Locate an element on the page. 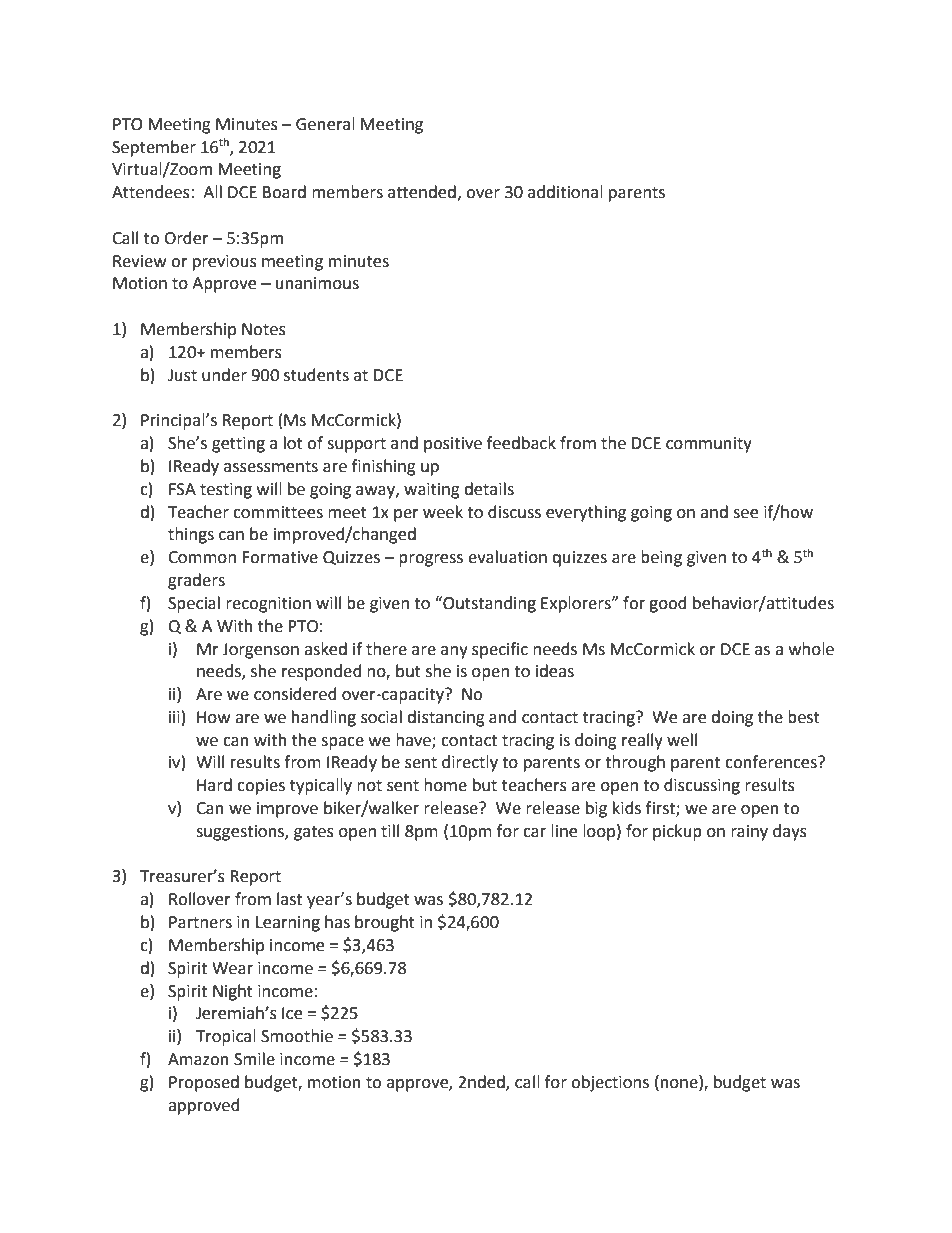  additional is located at coordinates (565, 192).
